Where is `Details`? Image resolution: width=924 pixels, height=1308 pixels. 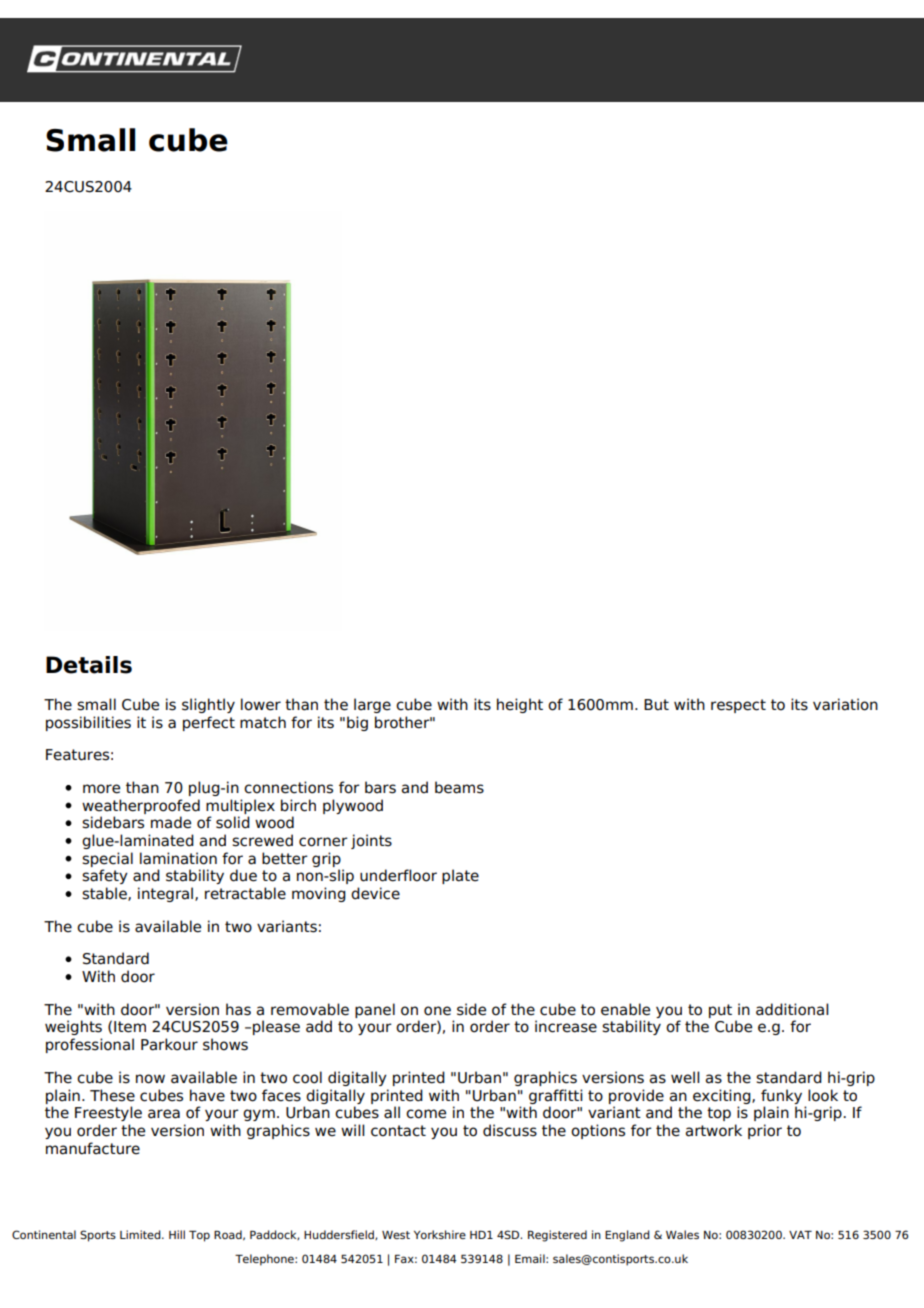 Details is located at coordinates (89, 665).
